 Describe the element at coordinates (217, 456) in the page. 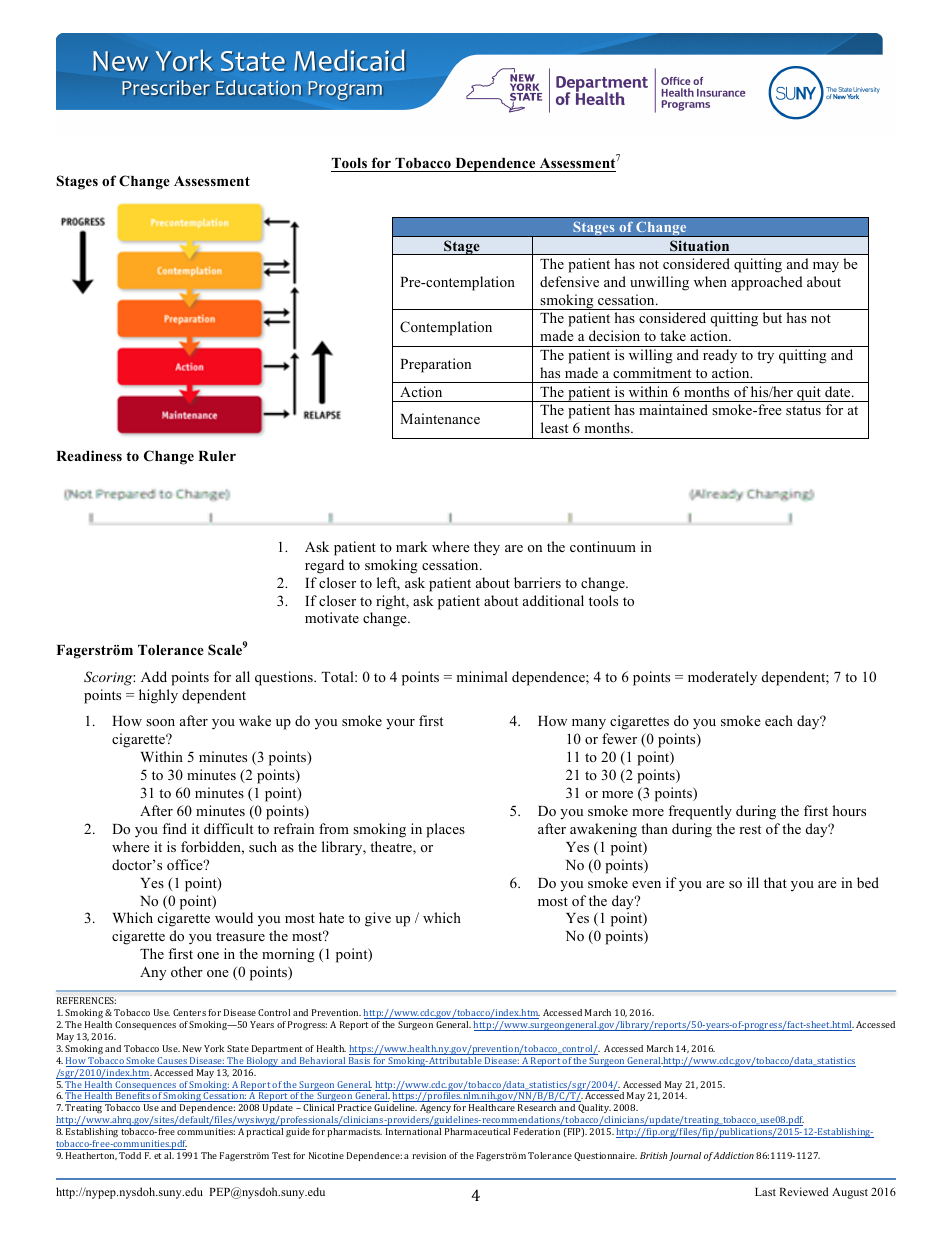

I see `Ruler` at that location.
